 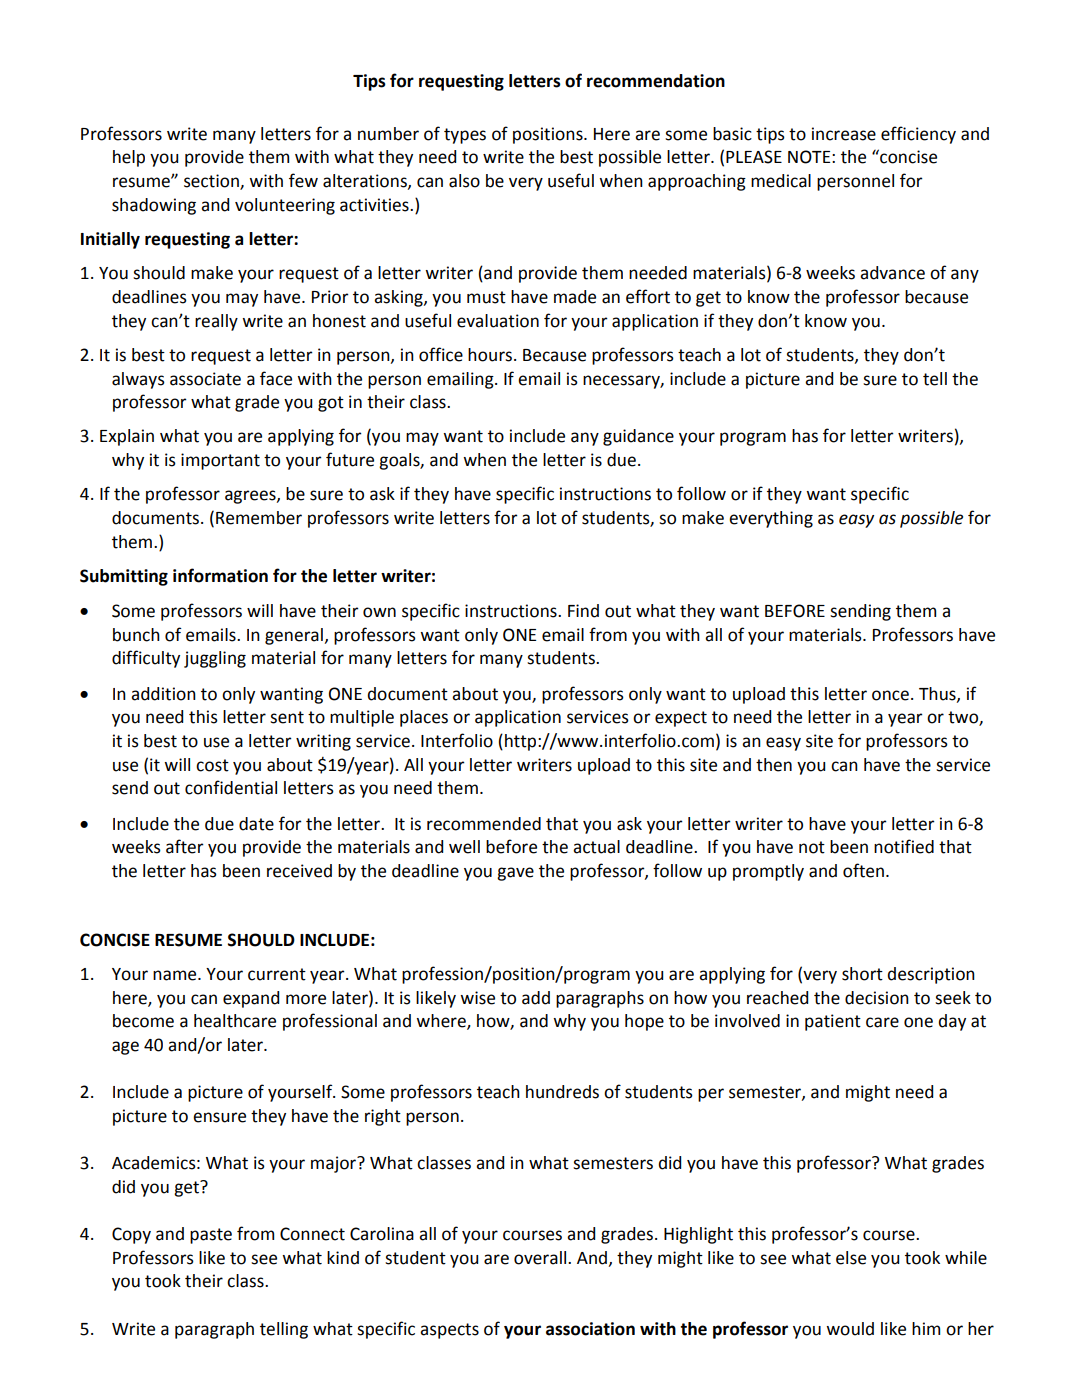 I want to click on types, so click(x=465, y=136).
